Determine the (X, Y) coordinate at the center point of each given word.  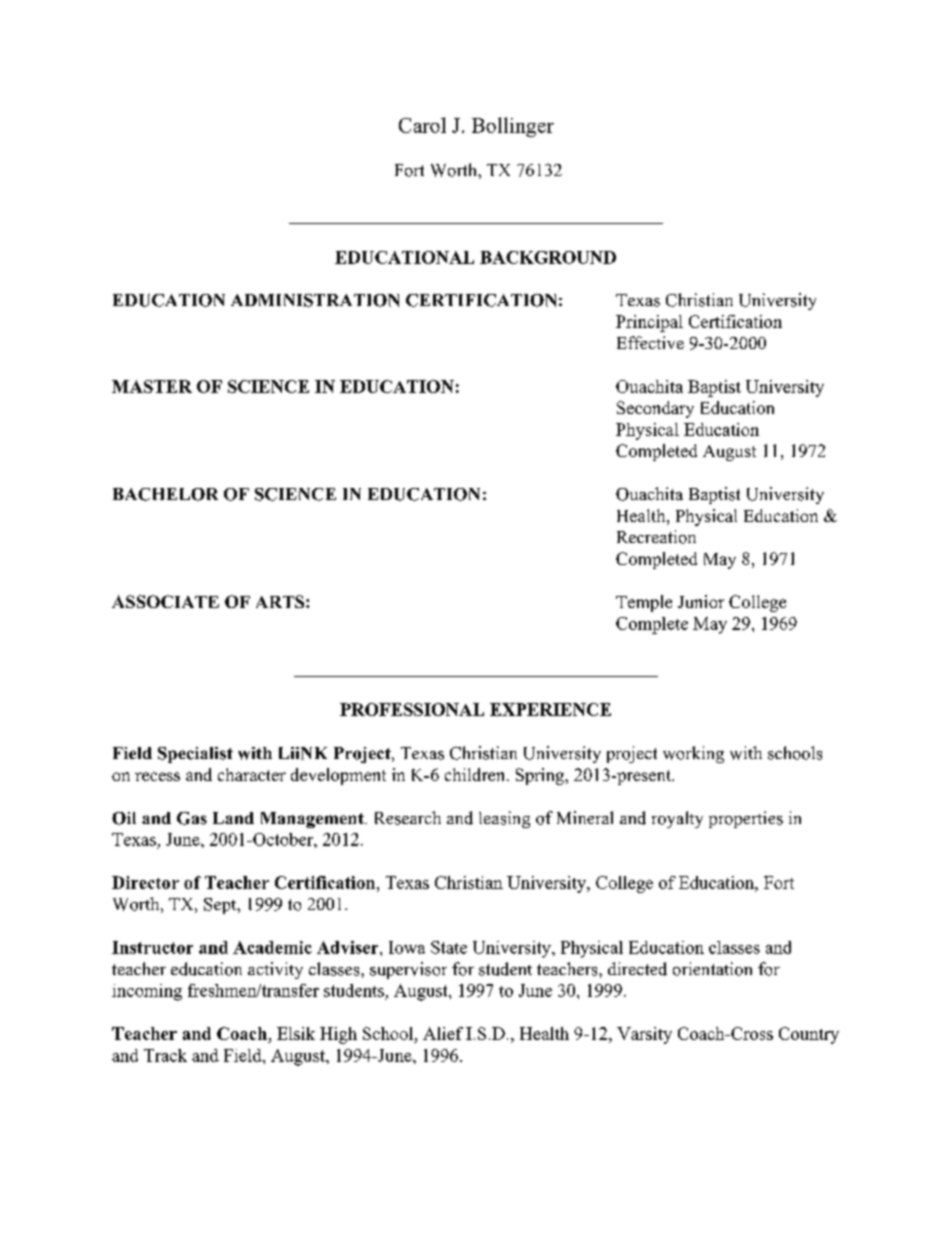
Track (165, 1055)
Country (809, 1035)
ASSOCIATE (165, 601)
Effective (650, 342)
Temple (644, 603)
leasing (504, 819)
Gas (192, 818)
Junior (701, 601)
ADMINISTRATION (315, 300)
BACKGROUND (548, 257)
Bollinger (513, 127)
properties (746, 819)
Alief (443, 1033)
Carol (422, 125)
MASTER (152, 386)
